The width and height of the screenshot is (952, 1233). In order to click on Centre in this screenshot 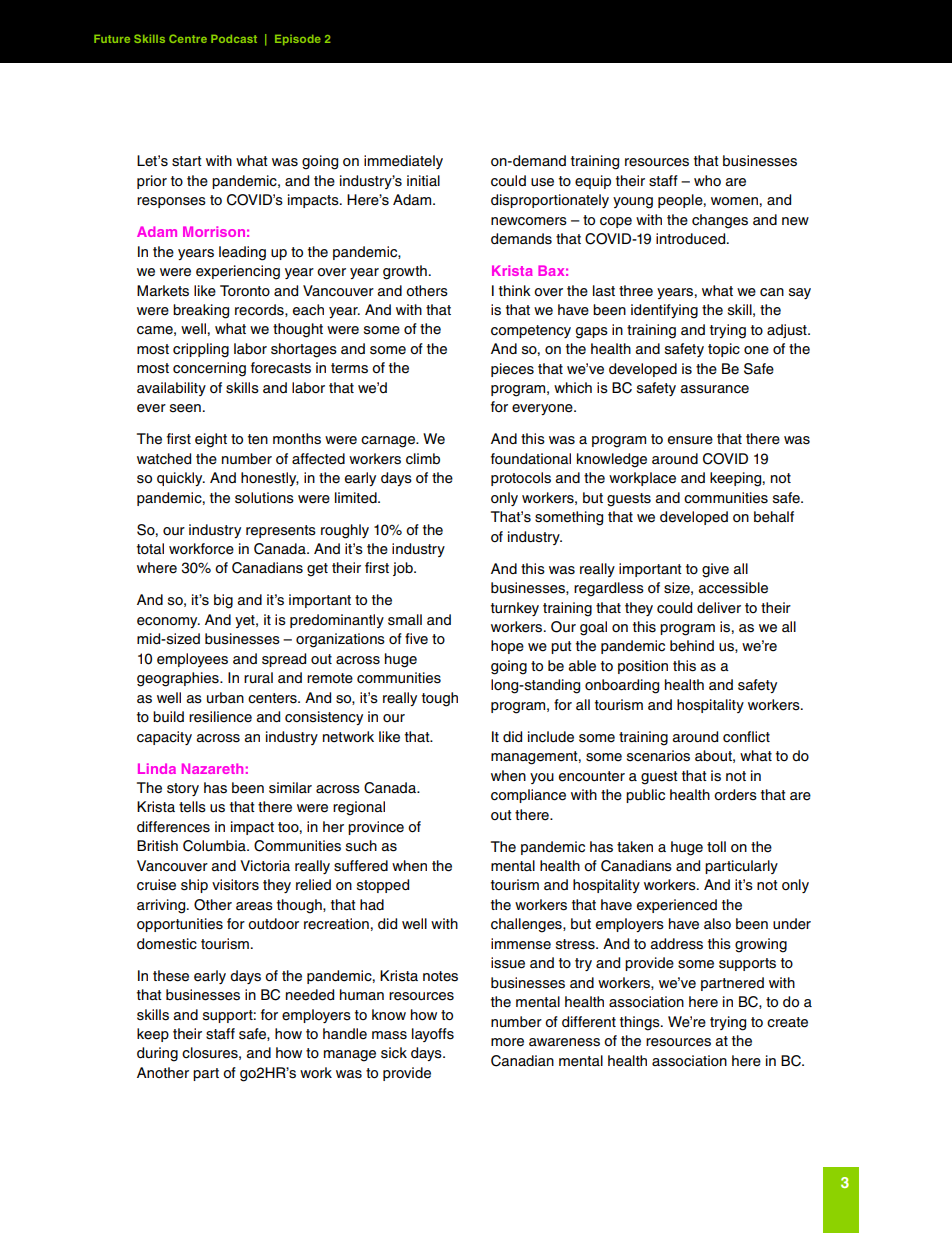, I will do `click(188, 38)`.
